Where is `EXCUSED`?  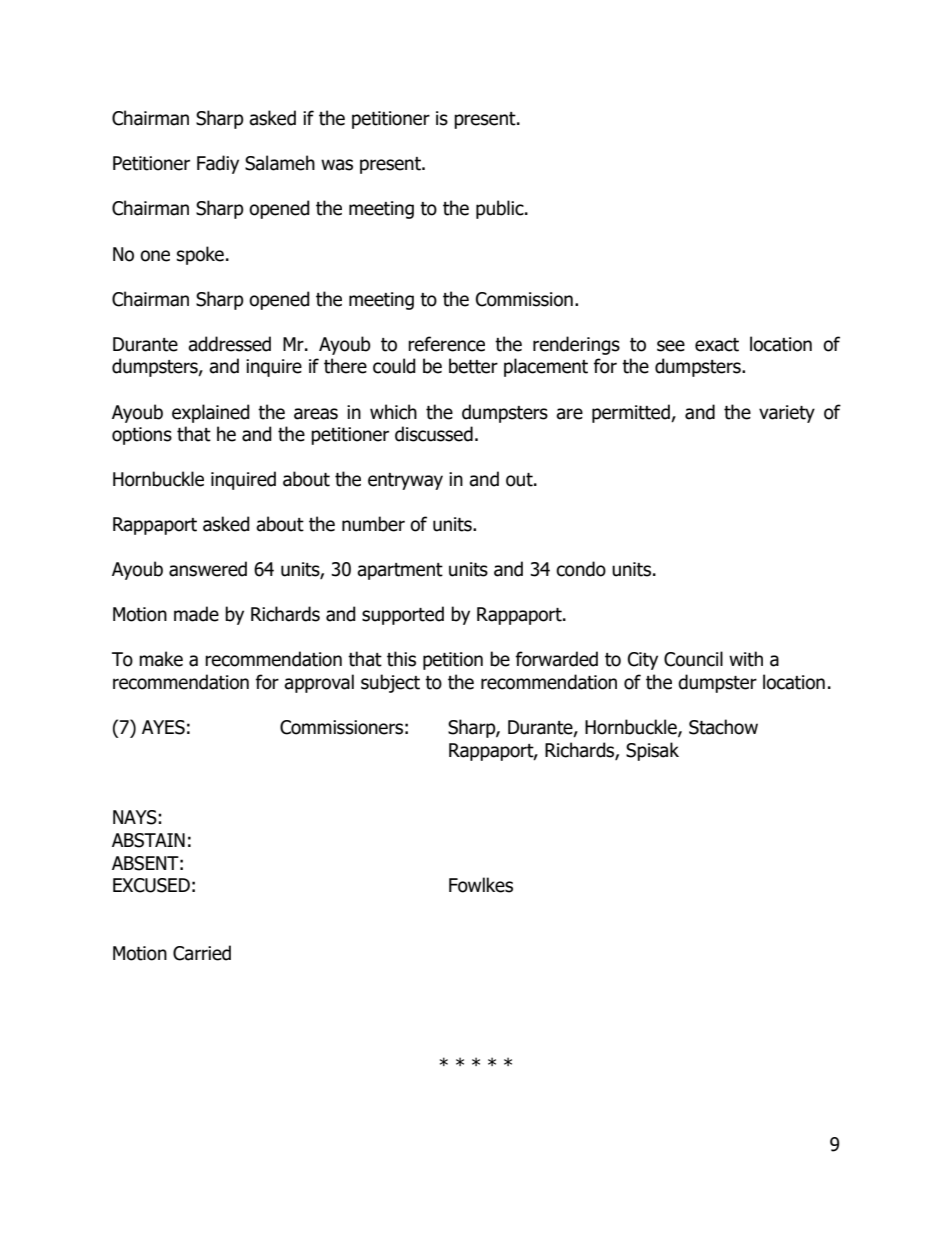
EXCUSED is located at coordinates (151, 885).
